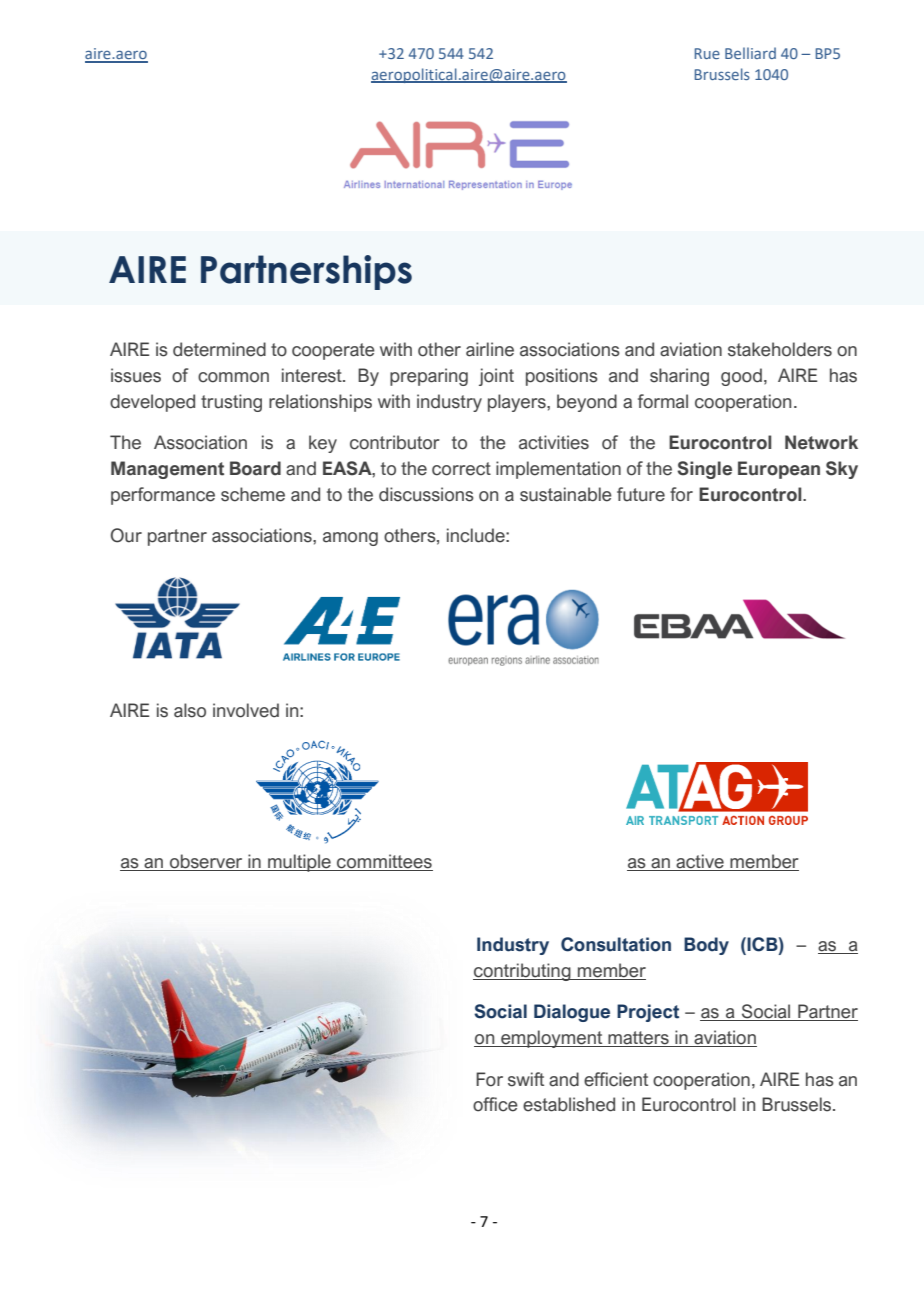 This screenshot has width=924, height=1308. I want to click on European, so click(779, 470).
